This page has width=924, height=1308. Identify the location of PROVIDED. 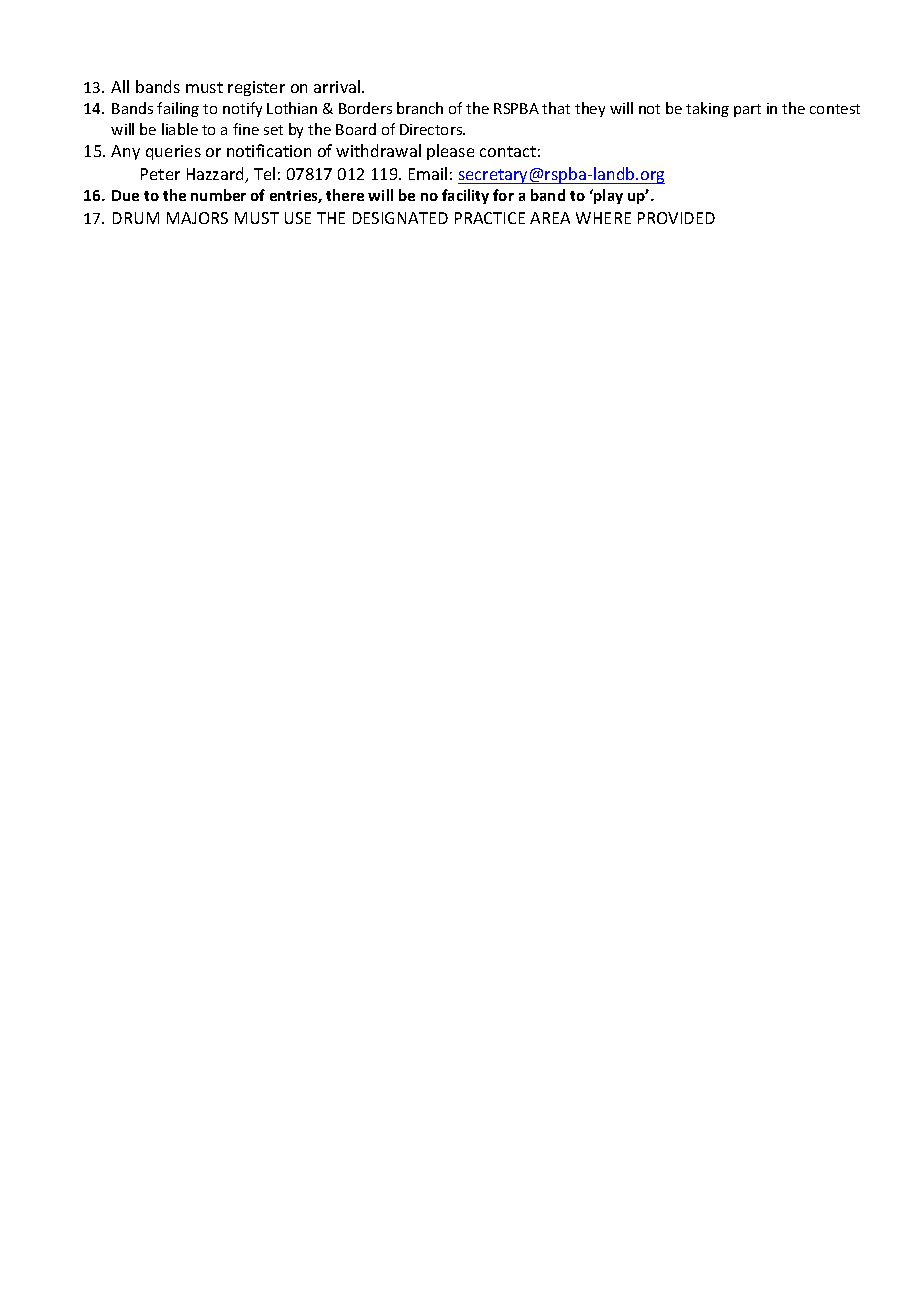
(676, 218).
